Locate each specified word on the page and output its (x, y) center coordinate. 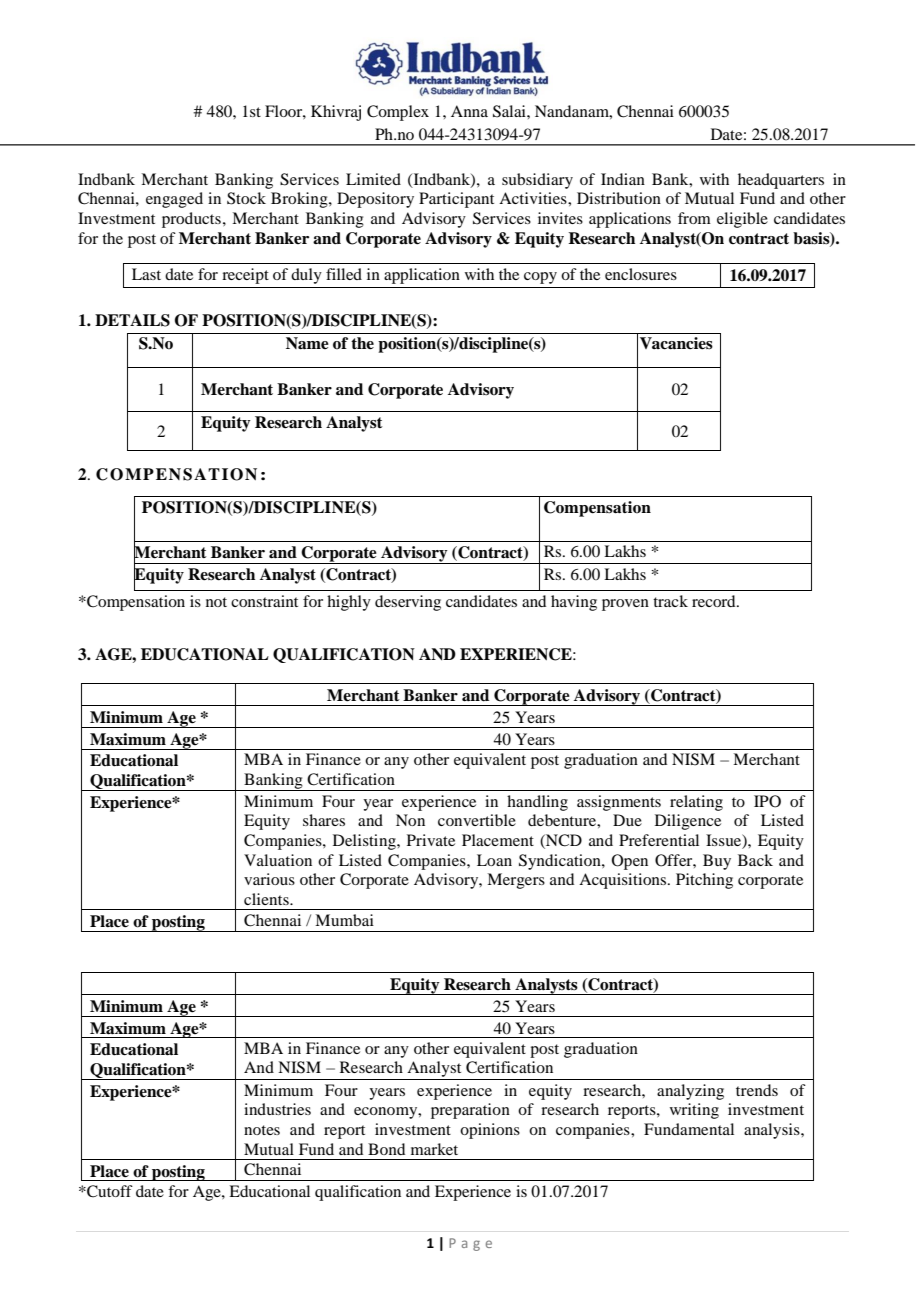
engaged (174, 200)
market (434, 1149)
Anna (469, 111)
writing (694, 1111)
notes (262, 1130)
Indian (623, 179)
